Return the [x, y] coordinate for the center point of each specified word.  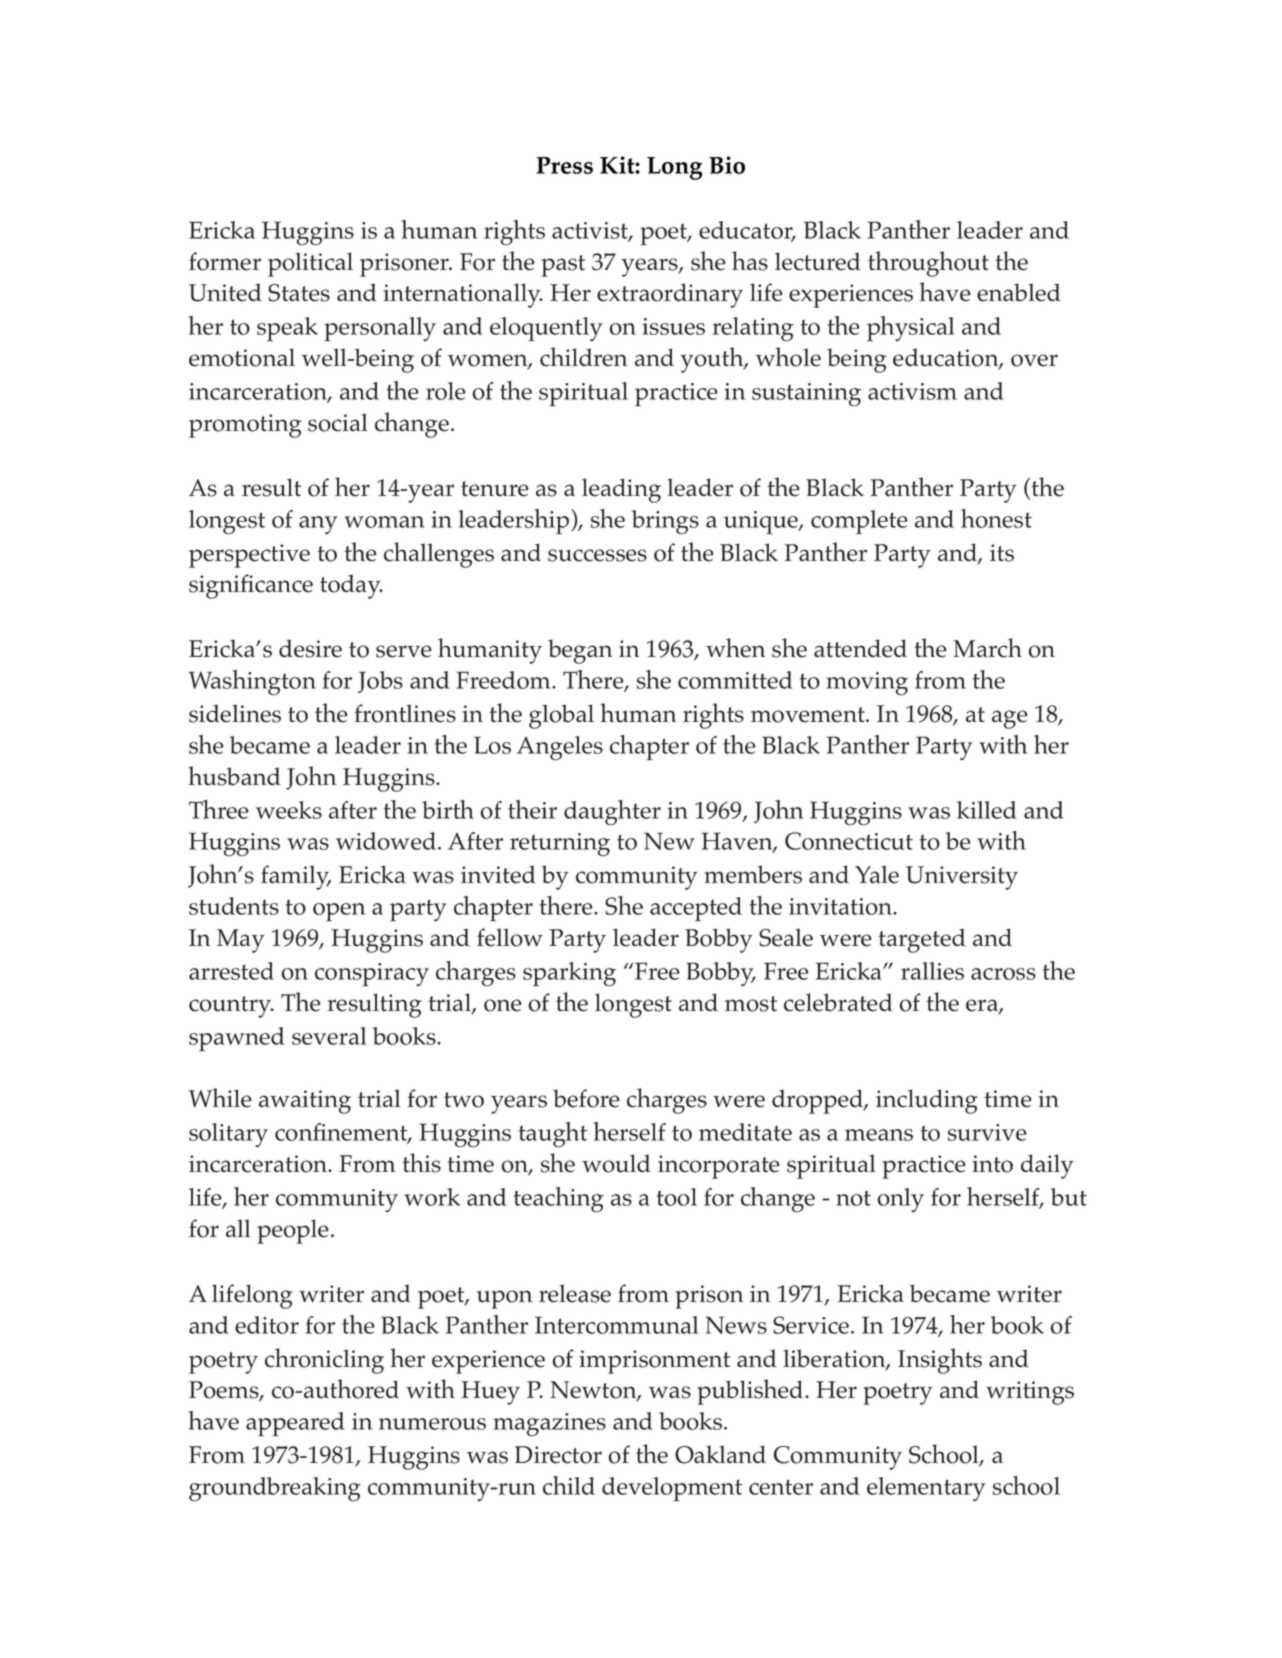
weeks [289, 810]
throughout [928, 264]
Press [564, 165]
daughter [612, 813]
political [310, 264]
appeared [295, 1424]
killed [987, 810]
